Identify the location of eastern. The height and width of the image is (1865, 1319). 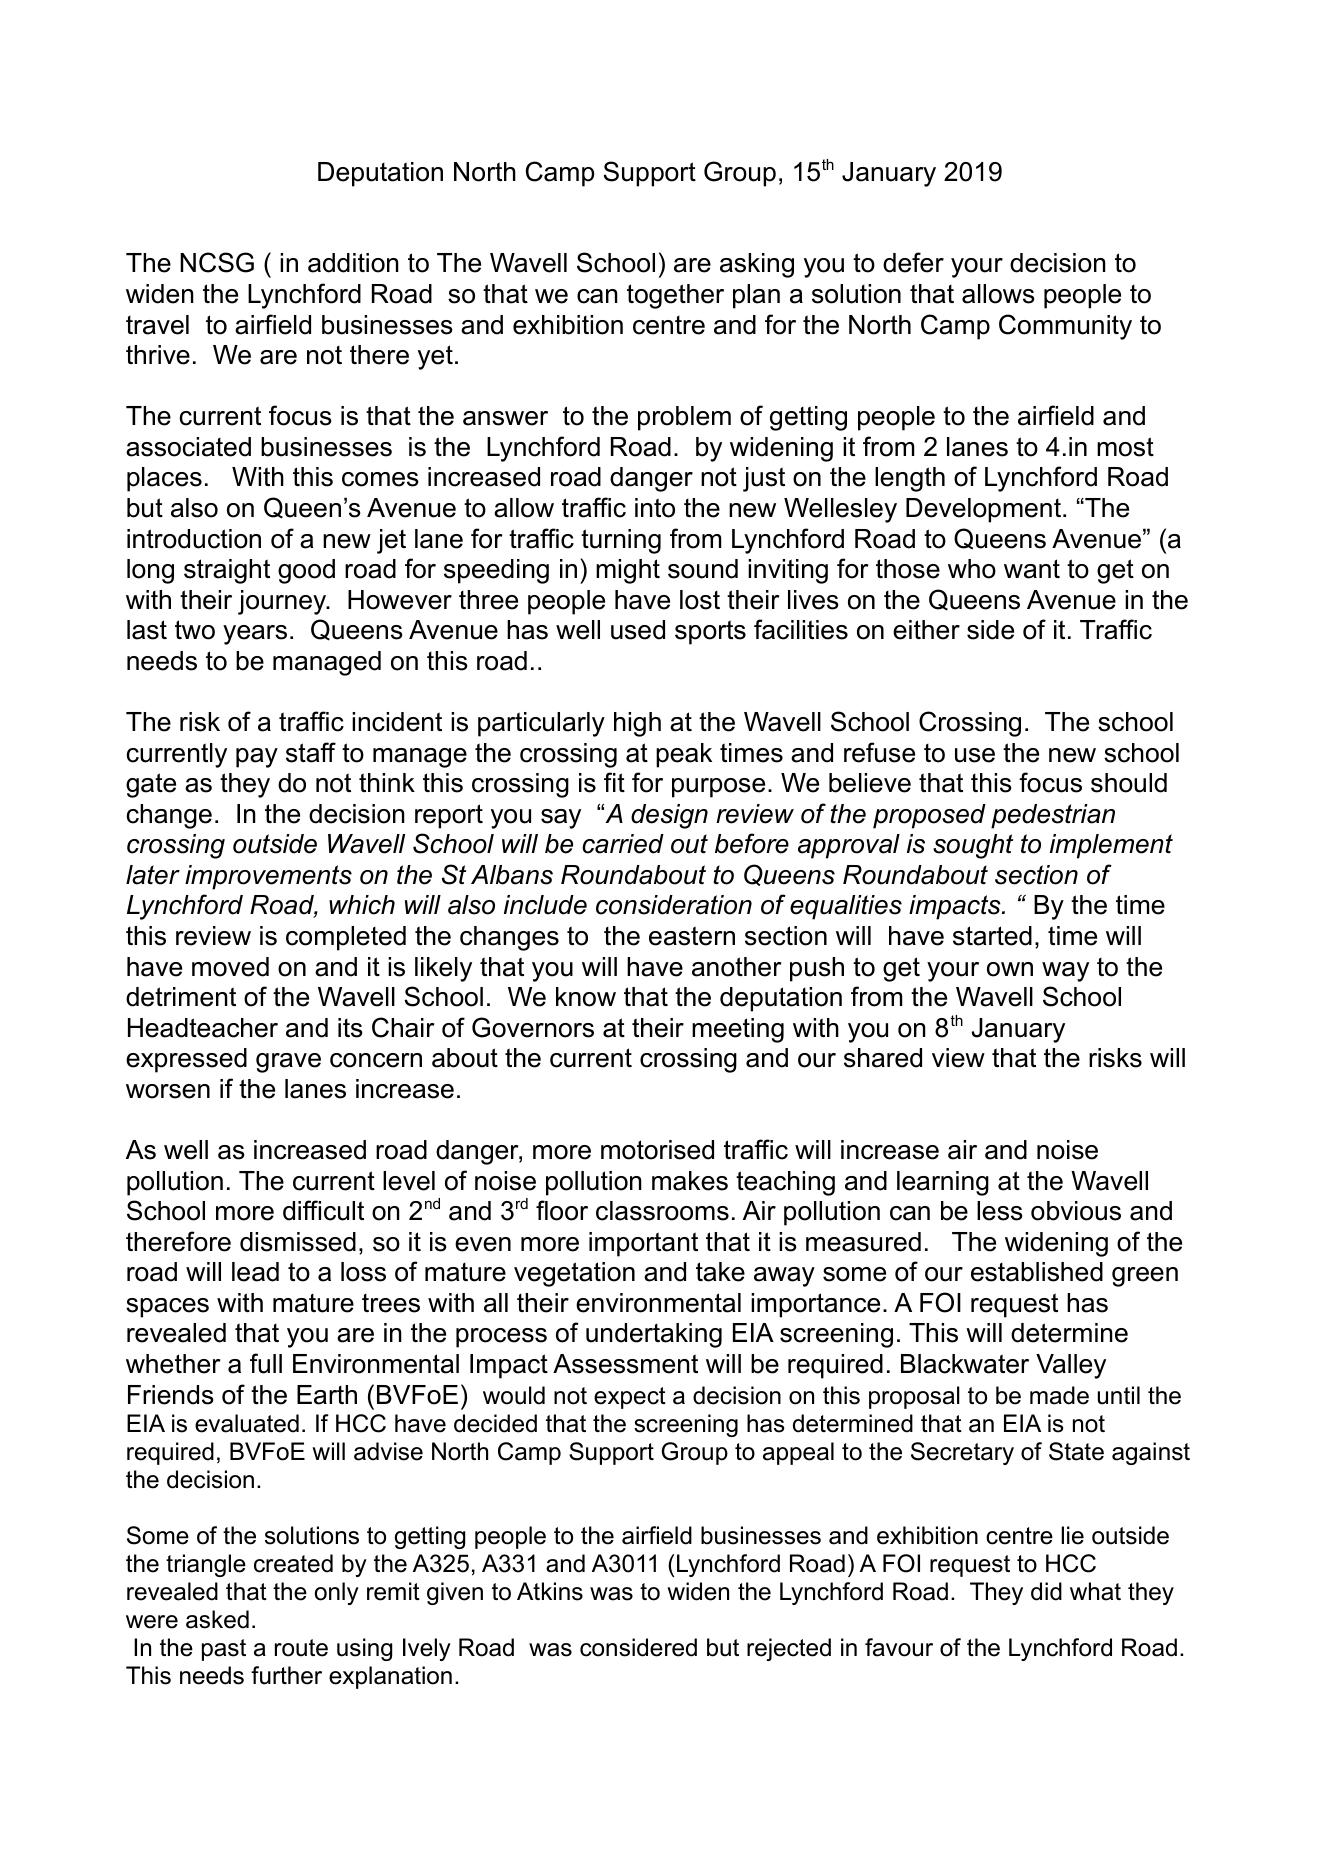
(692, 936).
